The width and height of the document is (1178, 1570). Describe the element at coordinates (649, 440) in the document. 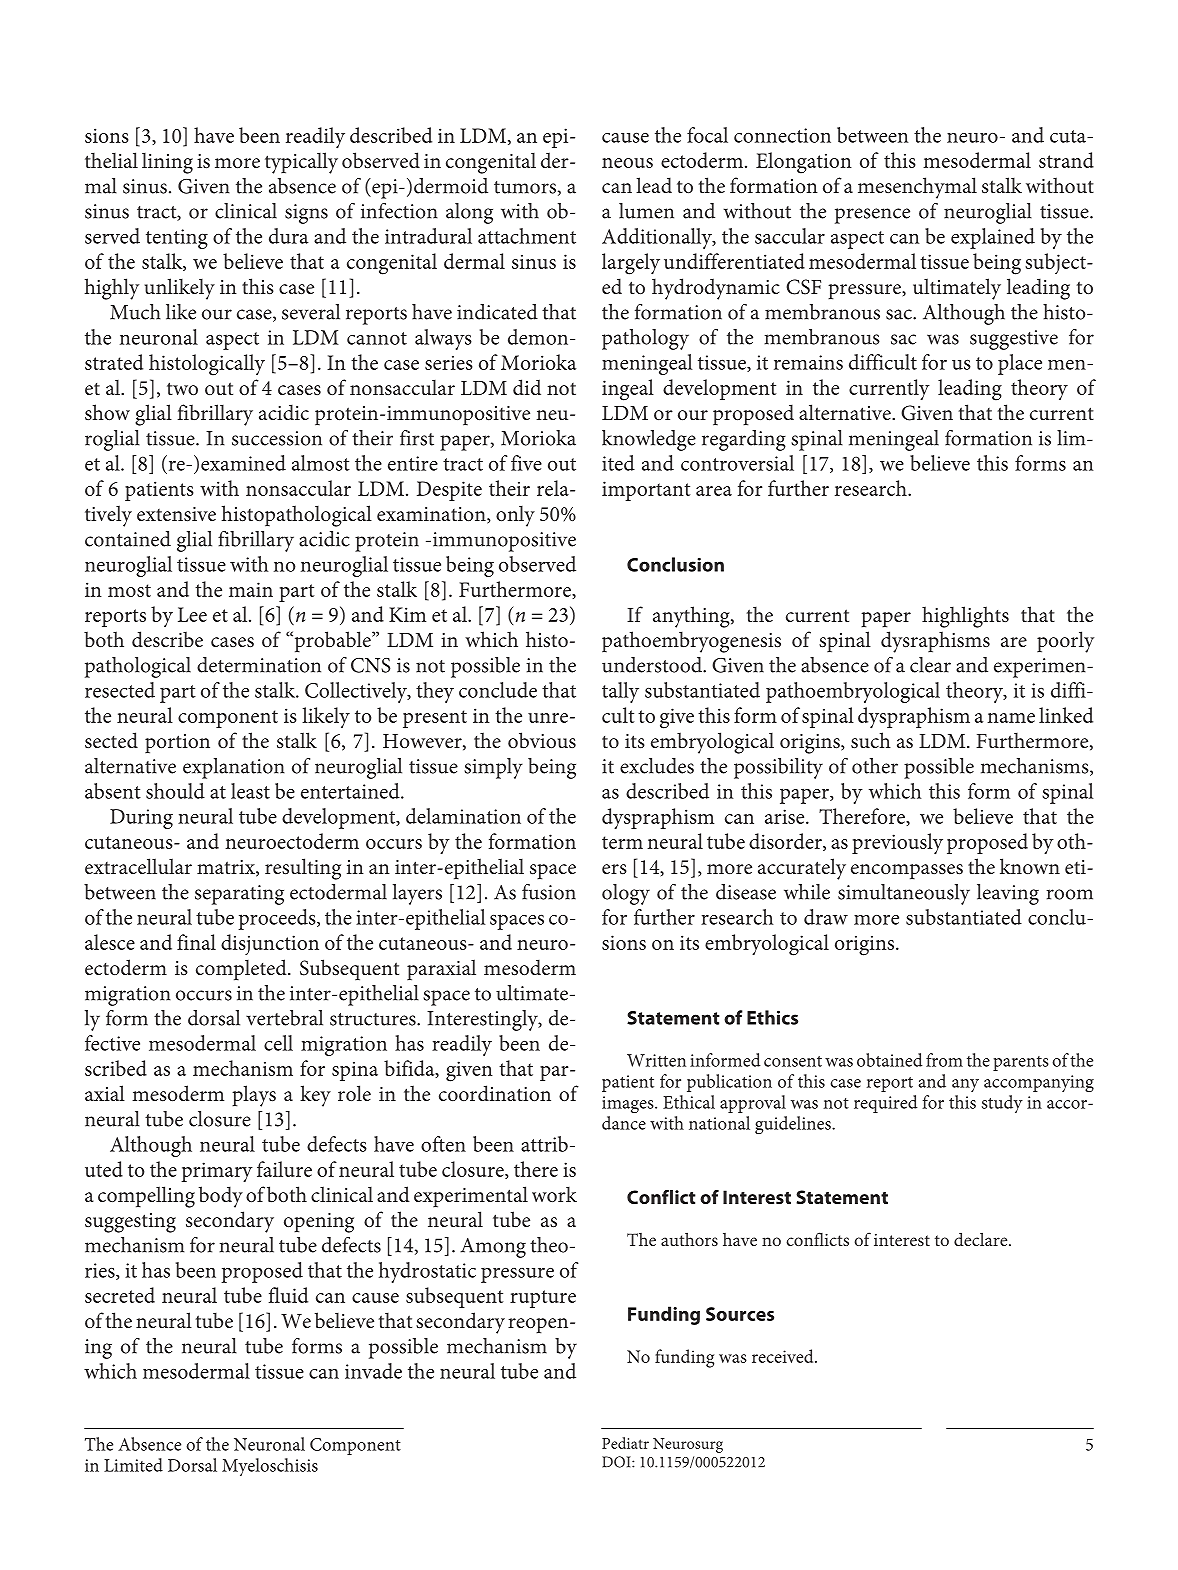

I see `knowledge` at that location.
